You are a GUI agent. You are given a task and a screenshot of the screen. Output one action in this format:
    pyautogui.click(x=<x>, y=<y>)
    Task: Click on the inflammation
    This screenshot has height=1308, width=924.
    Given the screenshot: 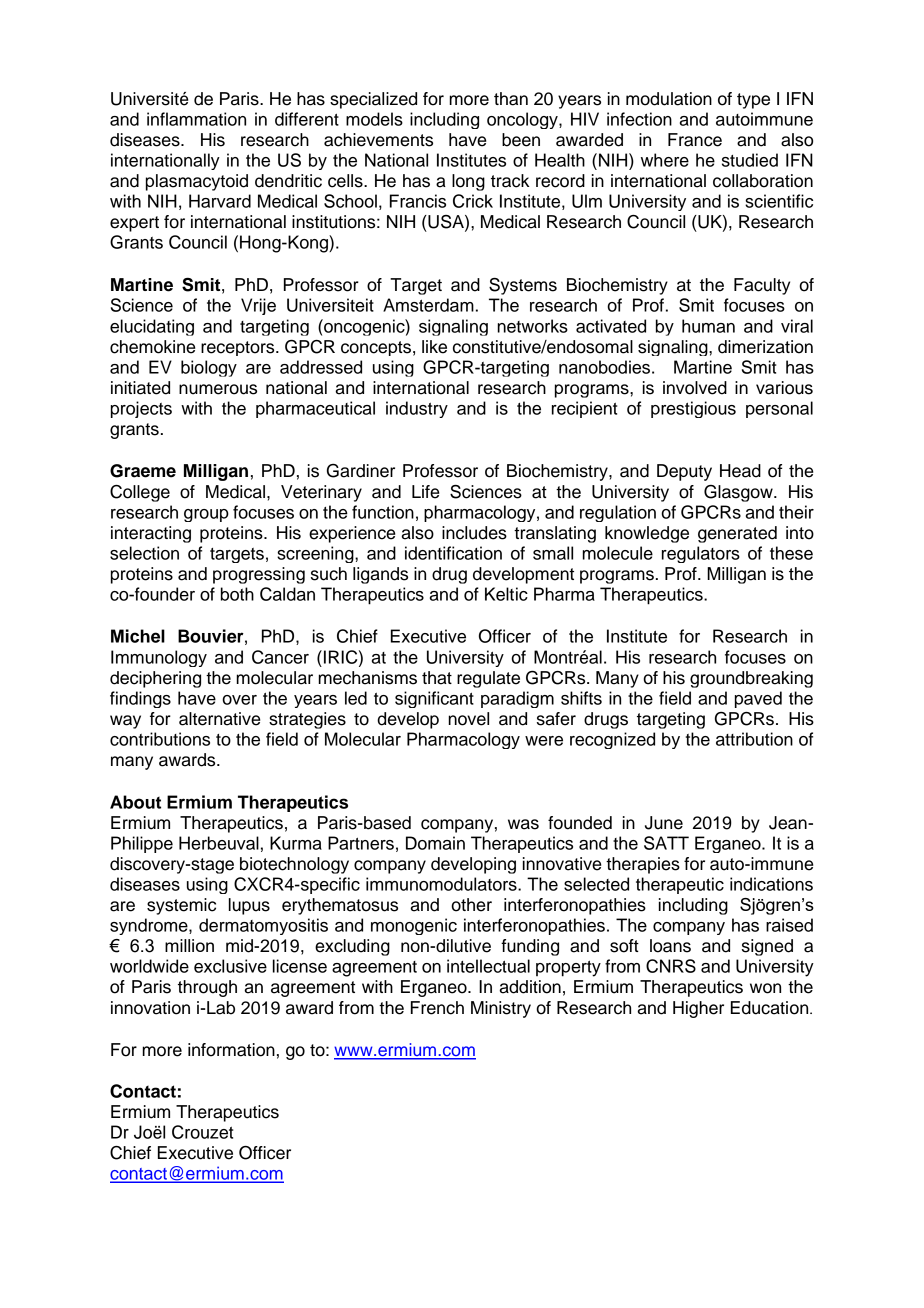 What is the action you would take?
    pyautogui.click(x=196, y=119)
